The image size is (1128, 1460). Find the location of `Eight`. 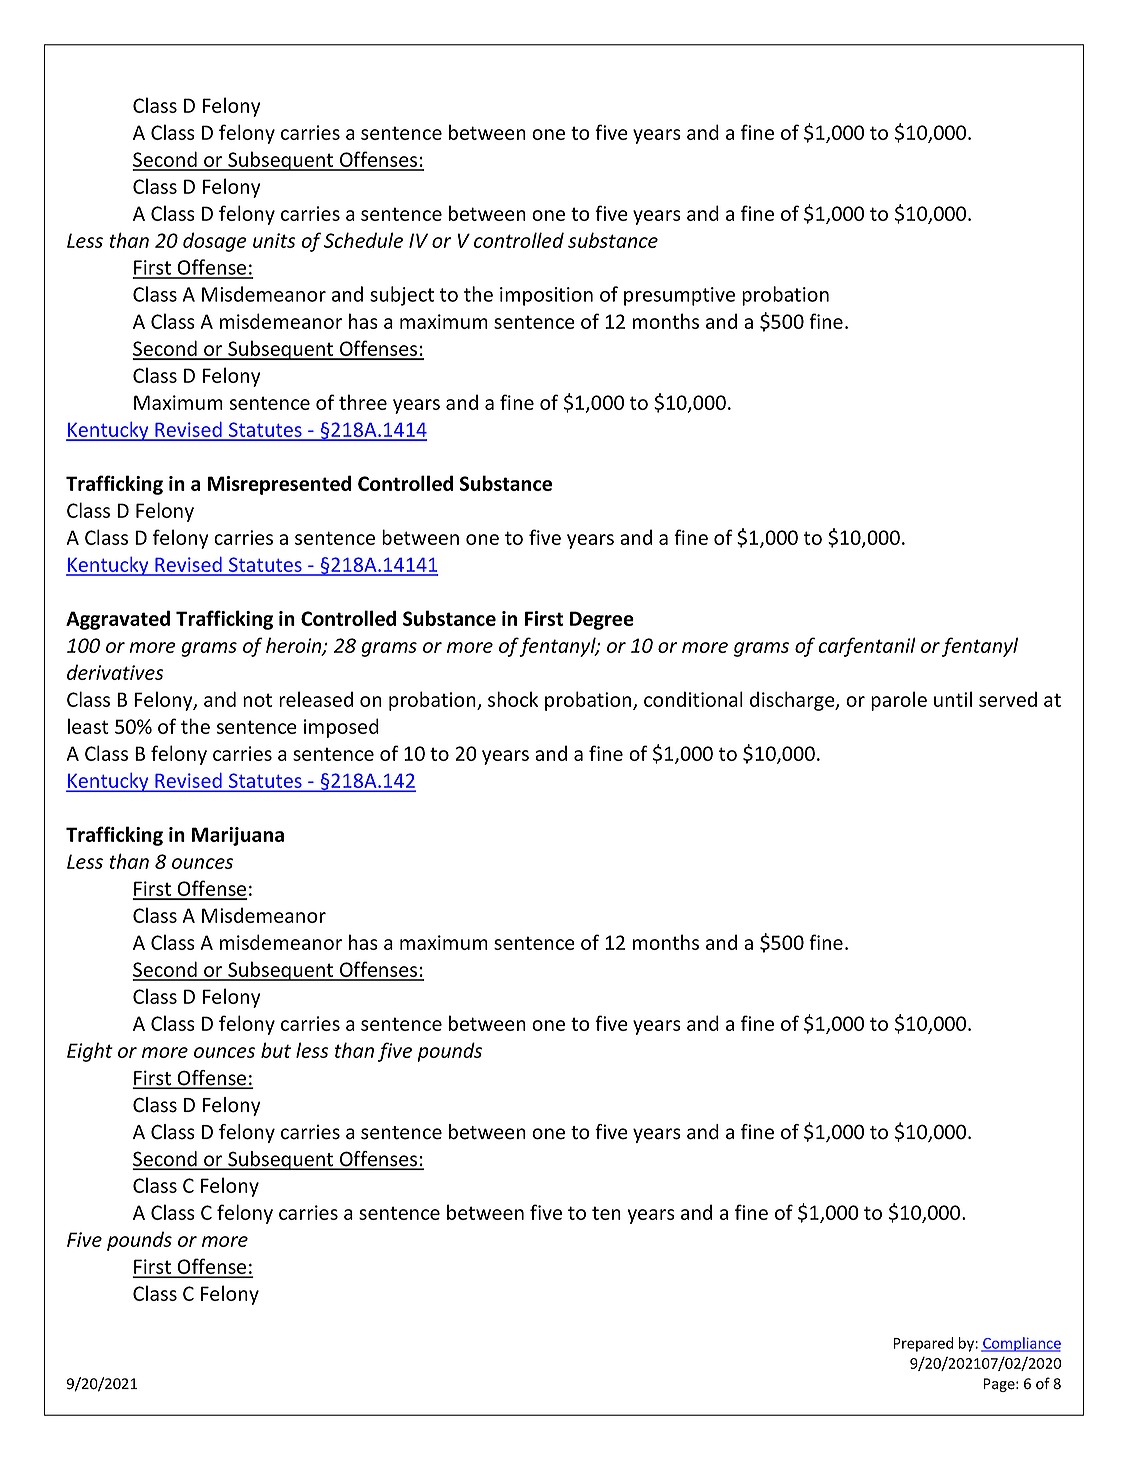

Eight is located at coordinates (90, 1052).
